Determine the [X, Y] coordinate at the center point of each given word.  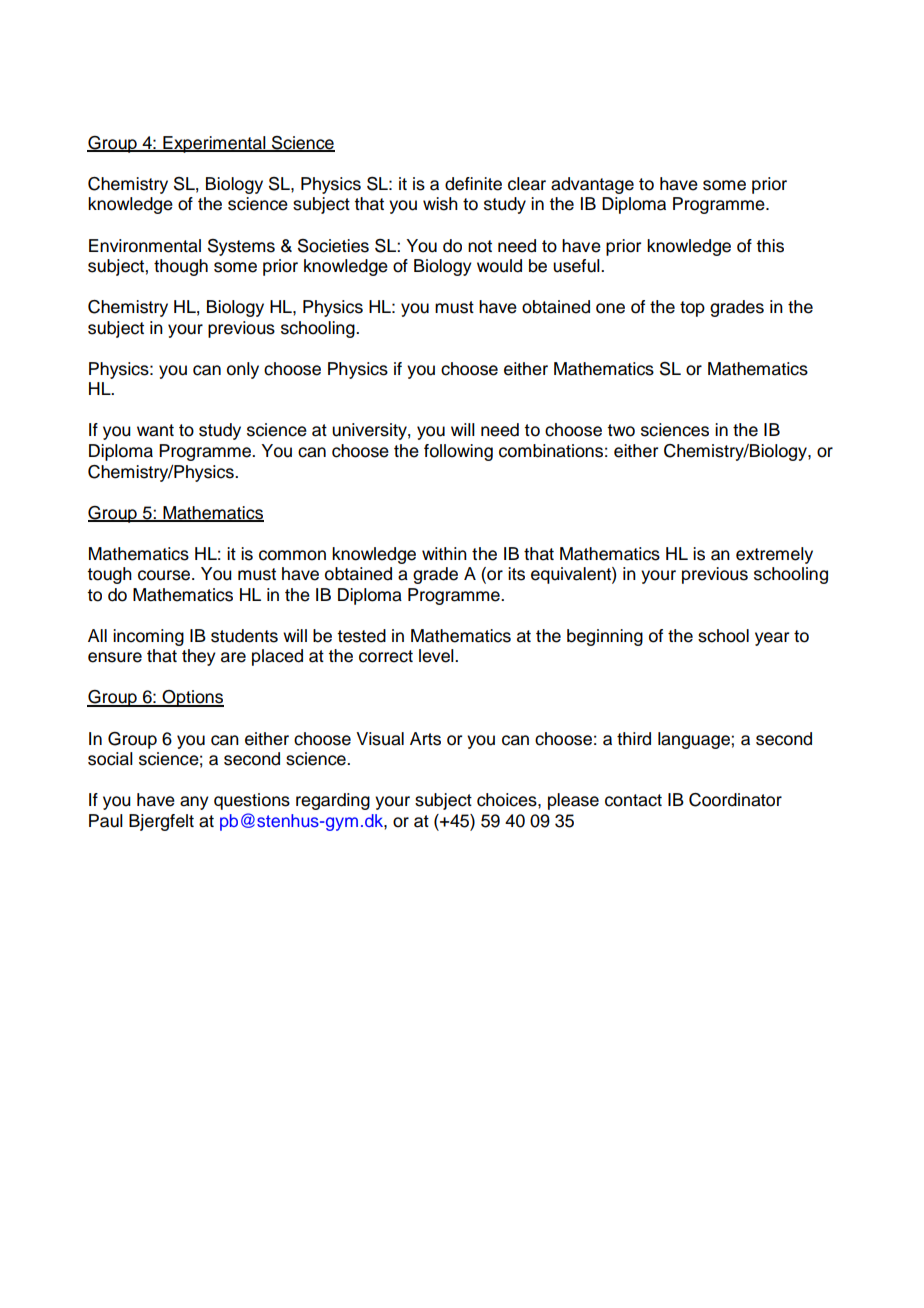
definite [473, 184]
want [155, 430]
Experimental [214, 144]
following [458, 452]
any [194, 803]
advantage [592, 185]
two [621, 430]
